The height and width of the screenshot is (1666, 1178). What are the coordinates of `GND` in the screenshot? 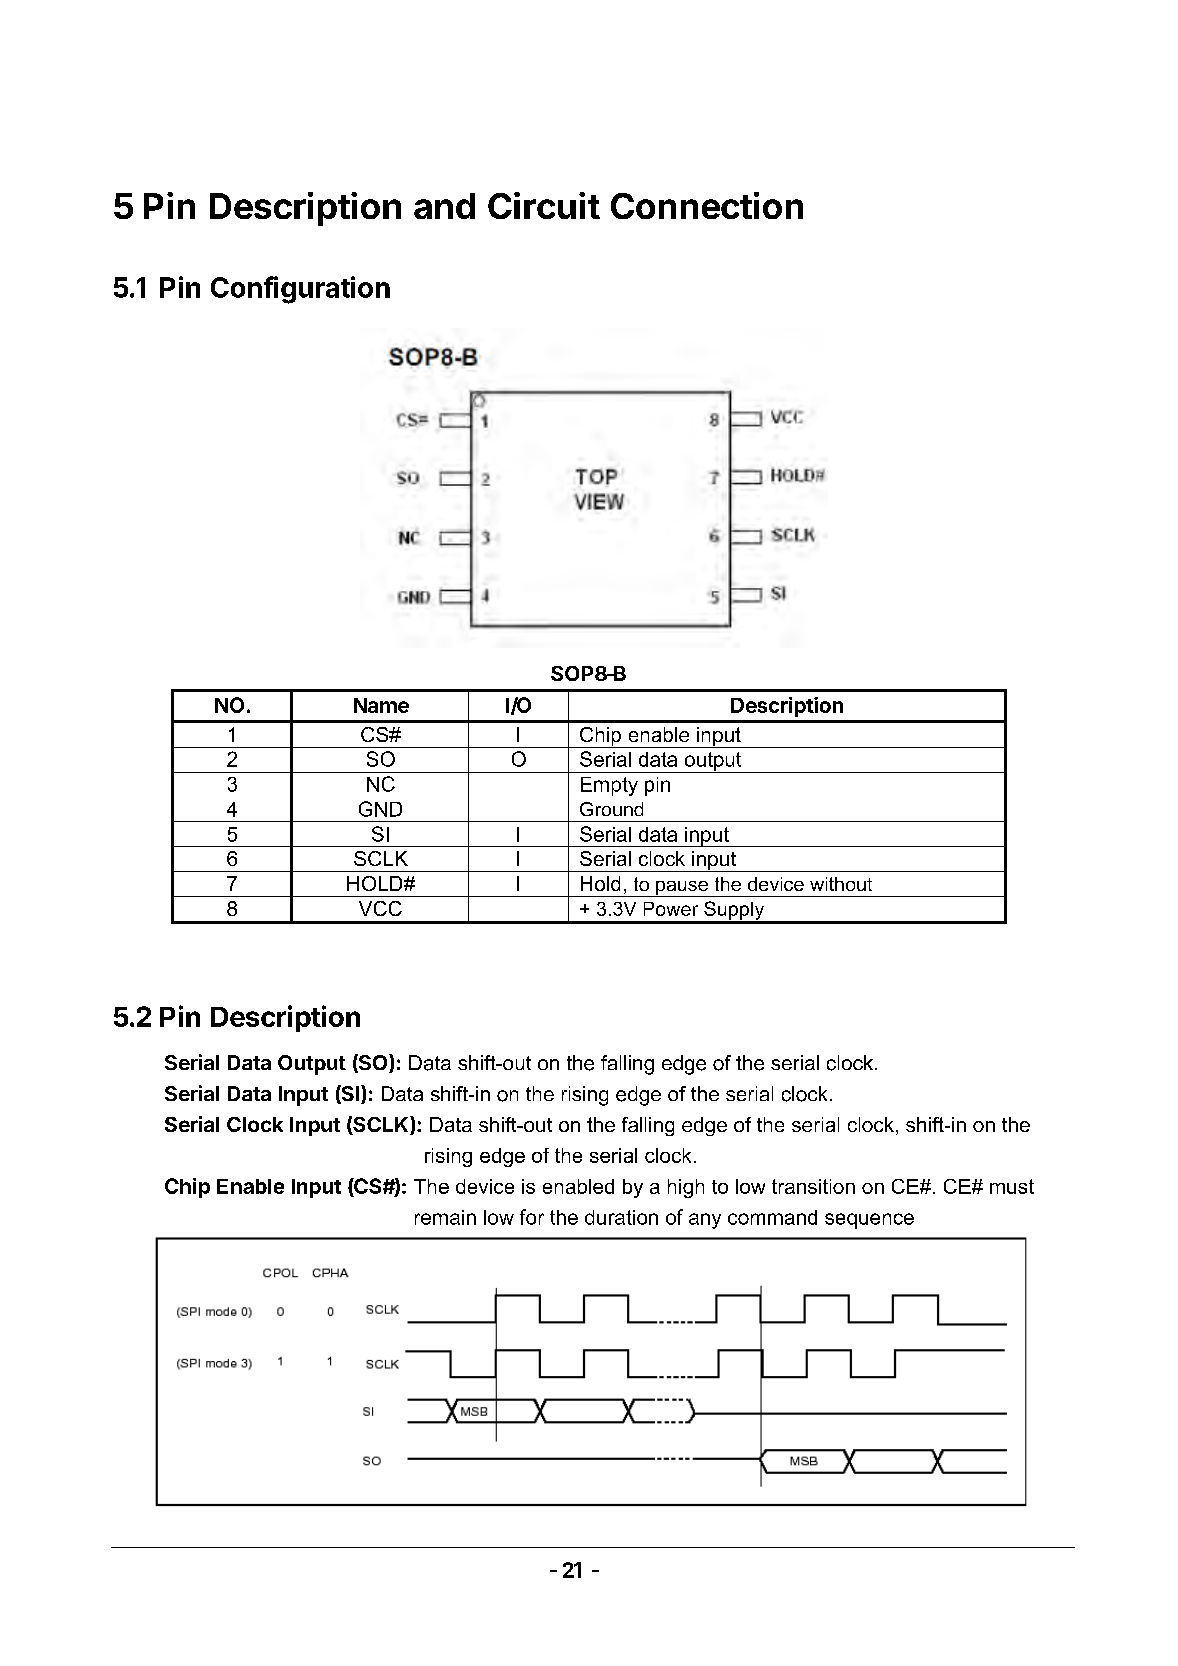 It's located at (380, 809).
